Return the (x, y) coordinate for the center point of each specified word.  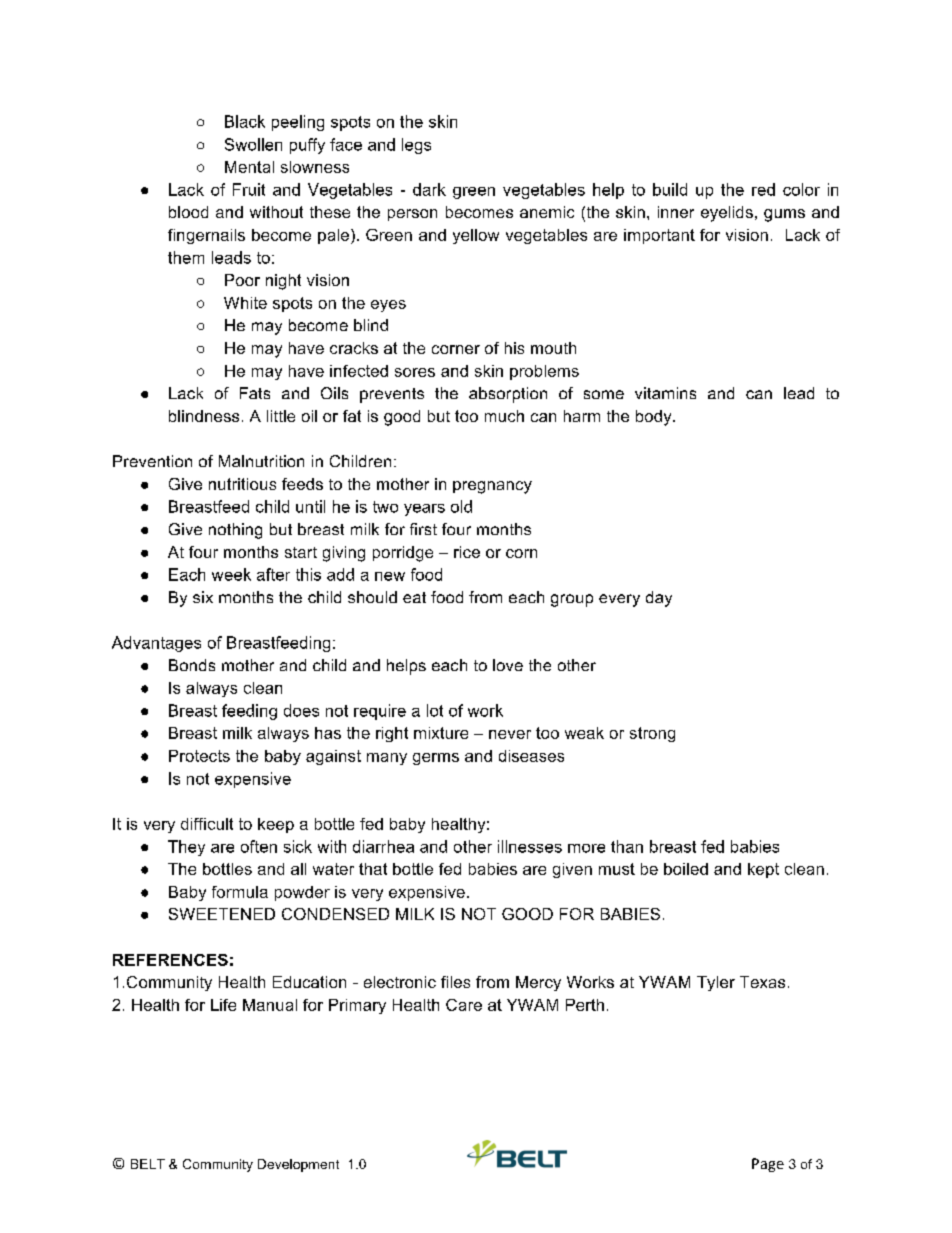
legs (416, 146)
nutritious (242, 484)
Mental (249, 167)
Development (298, 1165)
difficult (207, 824)
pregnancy (492, 487)
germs (436, 759)
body (655, 418)
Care (464, 1005)
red (763, 189)
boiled (686, 869)
